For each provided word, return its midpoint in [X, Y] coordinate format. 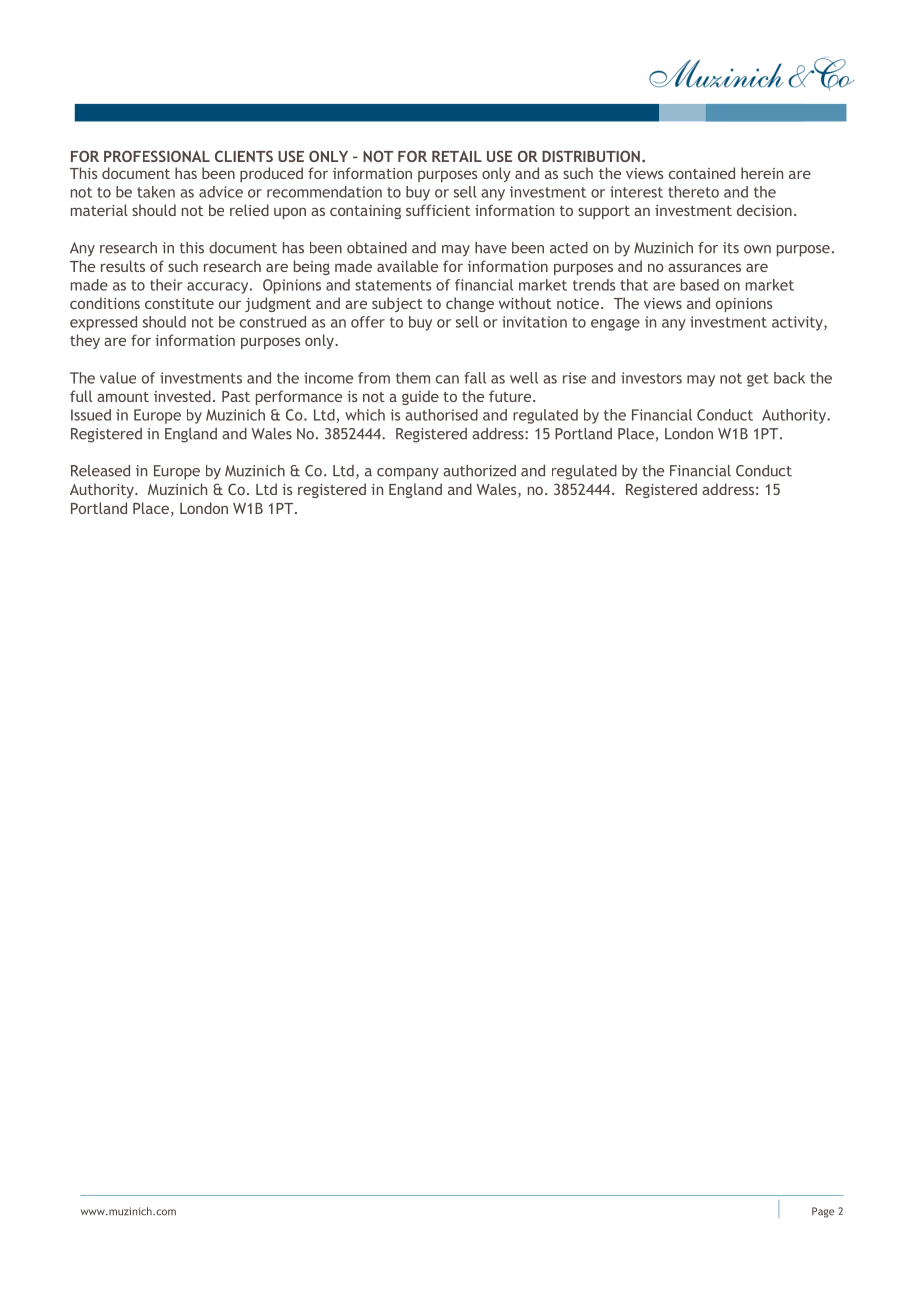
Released [100, 471]
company [408, 474]
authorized [479, 471]
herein [762, 173]
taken [156, 192]
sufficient [438, 210]
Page [823, 1212]
